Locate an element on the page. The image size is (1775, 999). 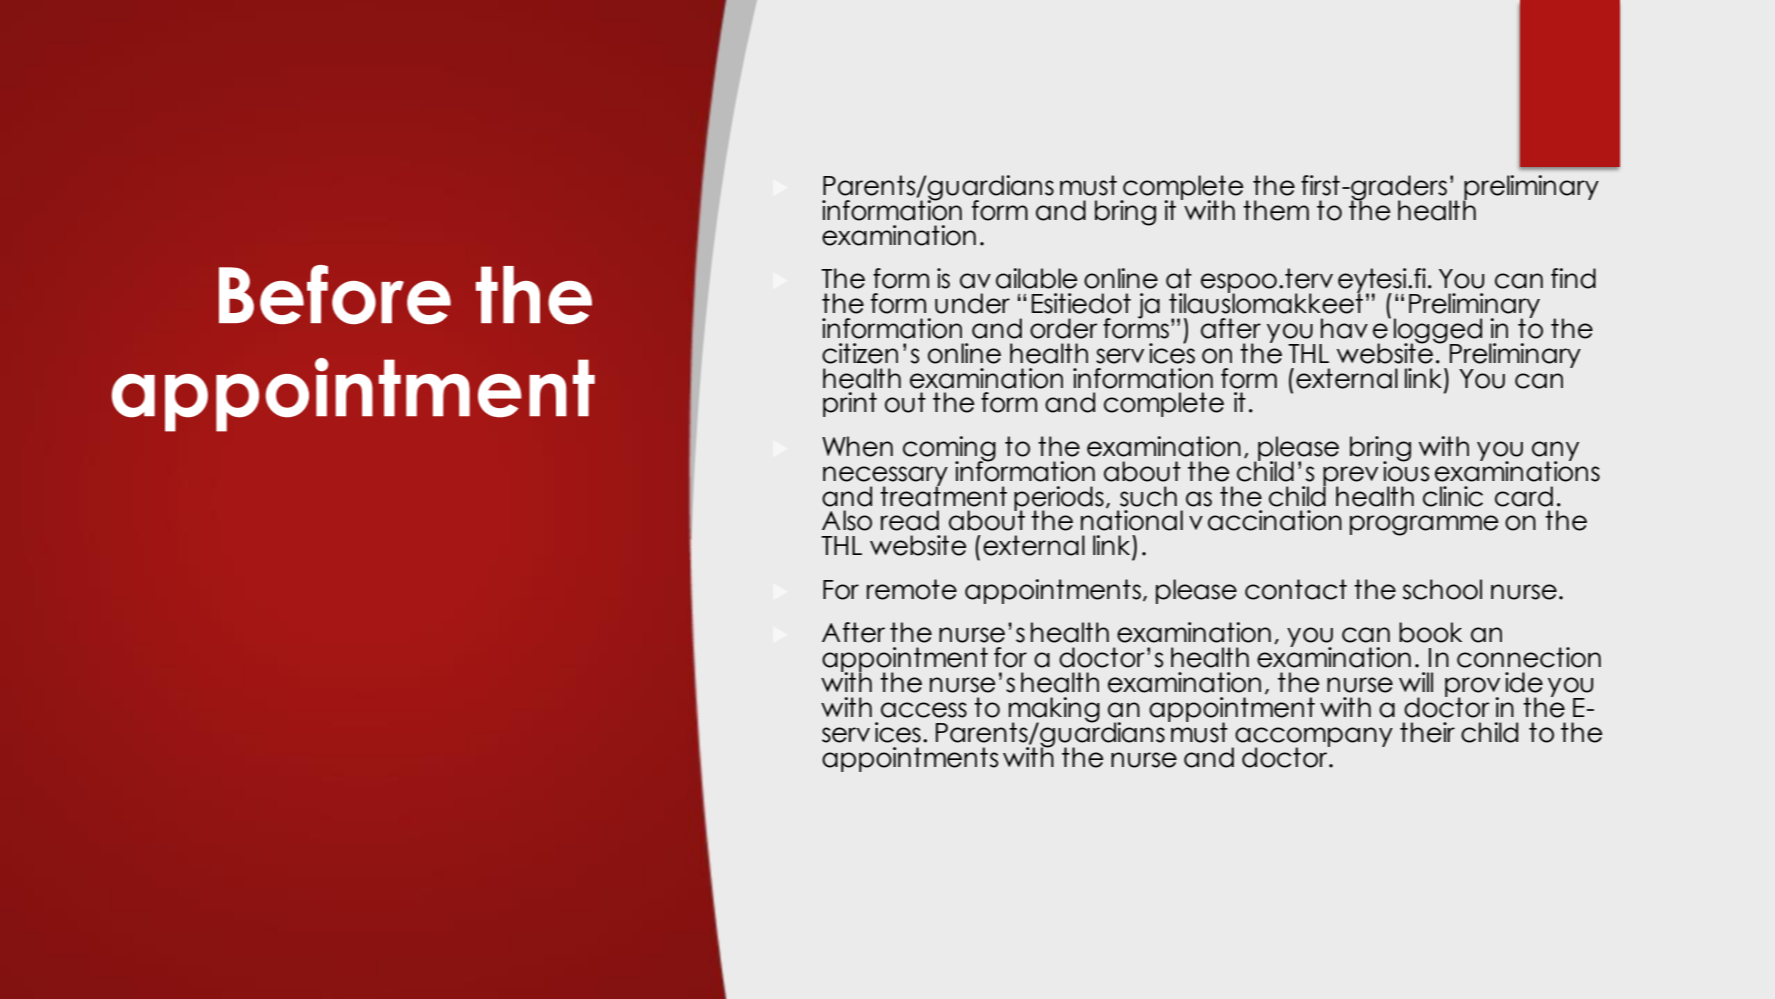
them is located at coordinates (1276, 210).
